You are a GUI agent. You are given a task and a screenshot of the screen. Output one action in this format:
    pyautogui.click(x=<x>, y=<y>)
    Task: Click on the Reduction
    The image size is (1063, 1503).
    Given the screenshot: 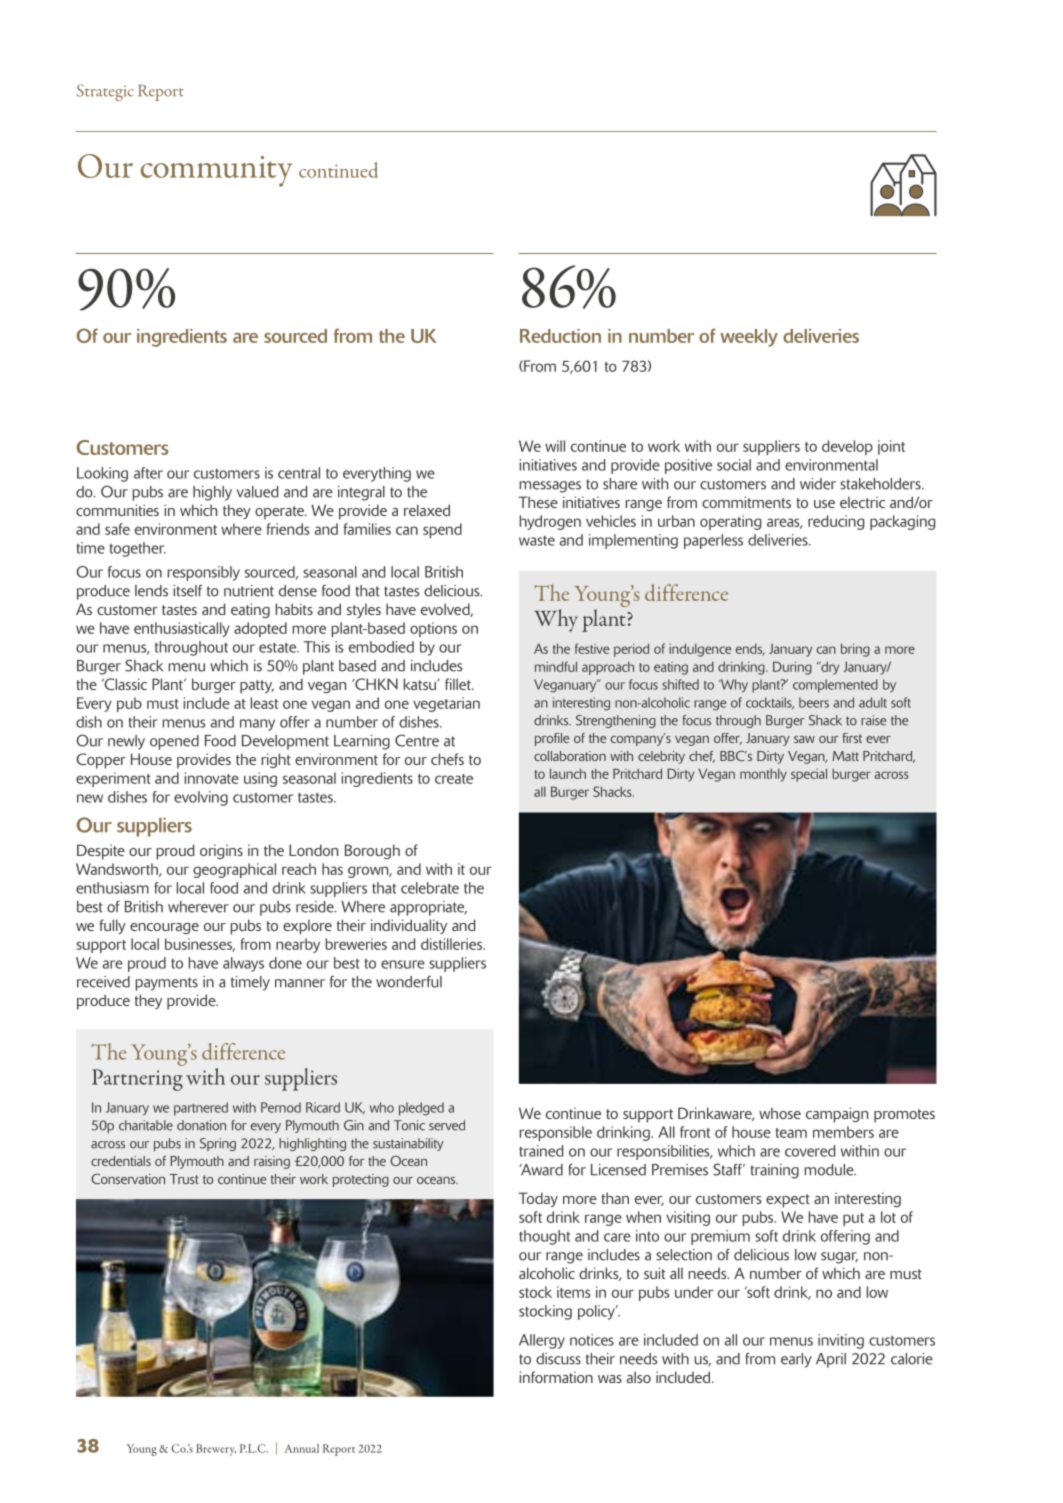 What is the action you would take?
    pyautogui.click(x=560, y=336)
